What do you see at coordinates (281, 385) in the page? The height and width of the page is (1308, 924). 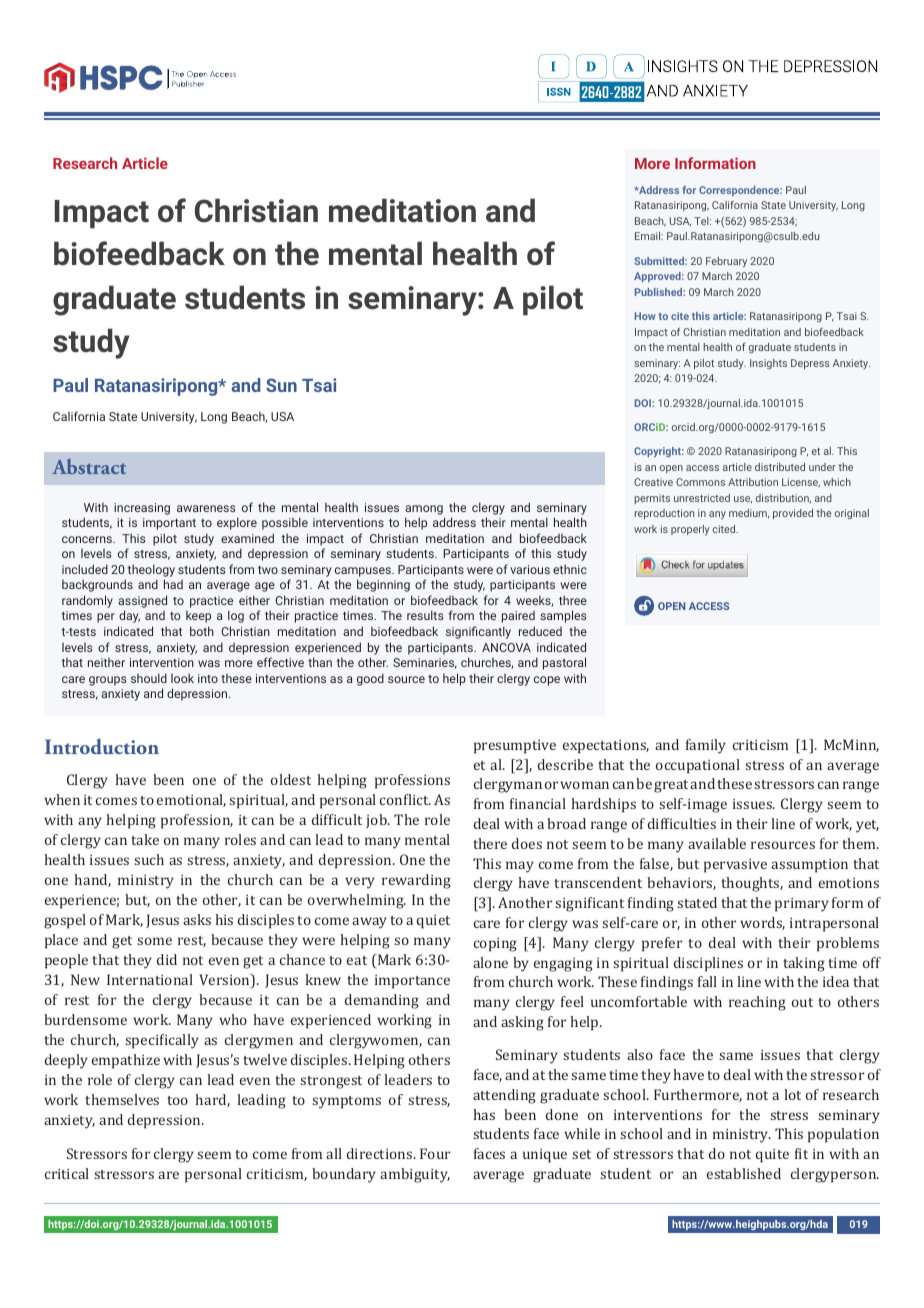 I see `Sun` at bounding box center [281, 385].
